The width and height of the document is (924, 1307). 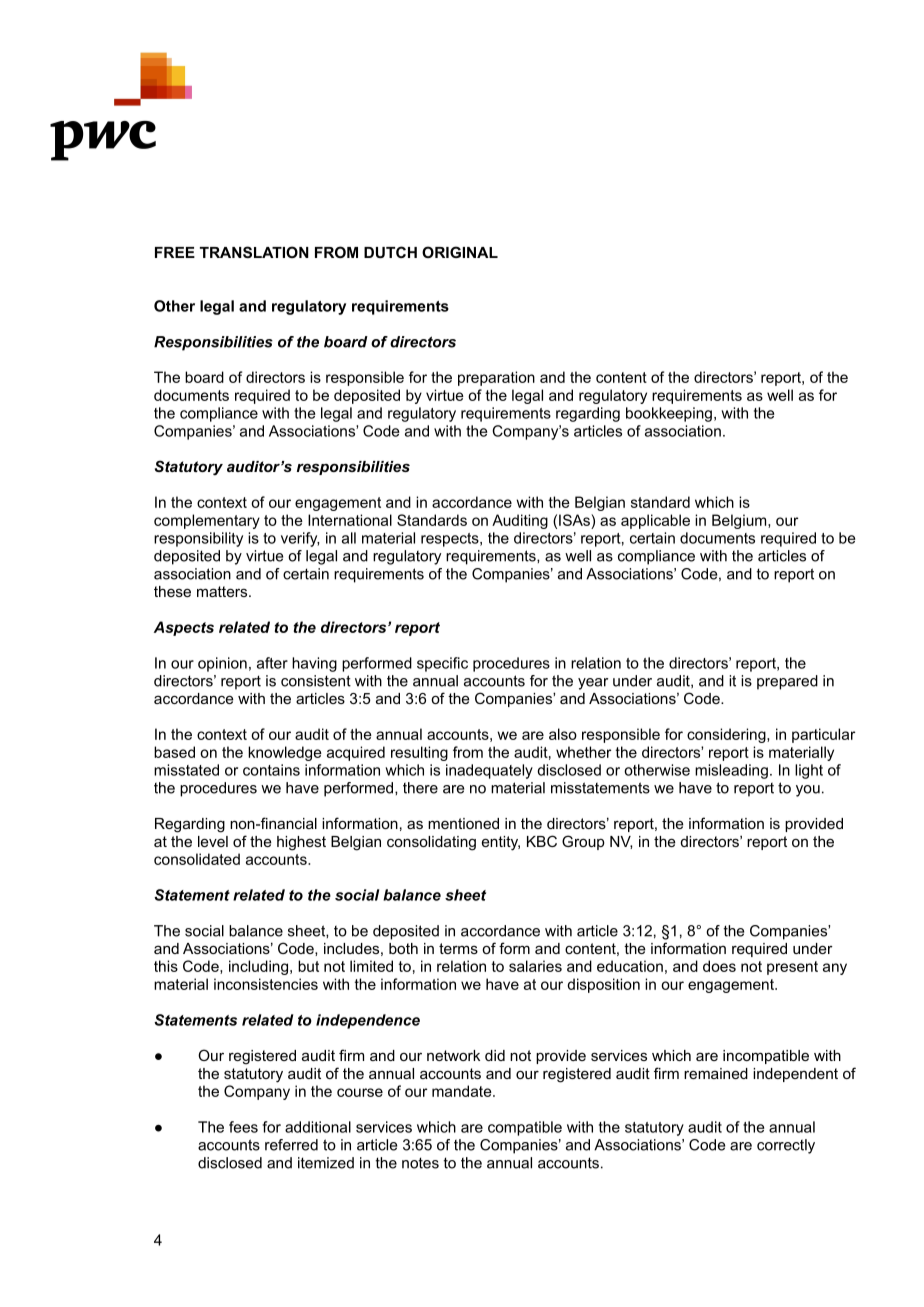 What do you see at coordinates (669, 414) in the document?
I see `bookkeeping` at bounding box center [669, 414].
